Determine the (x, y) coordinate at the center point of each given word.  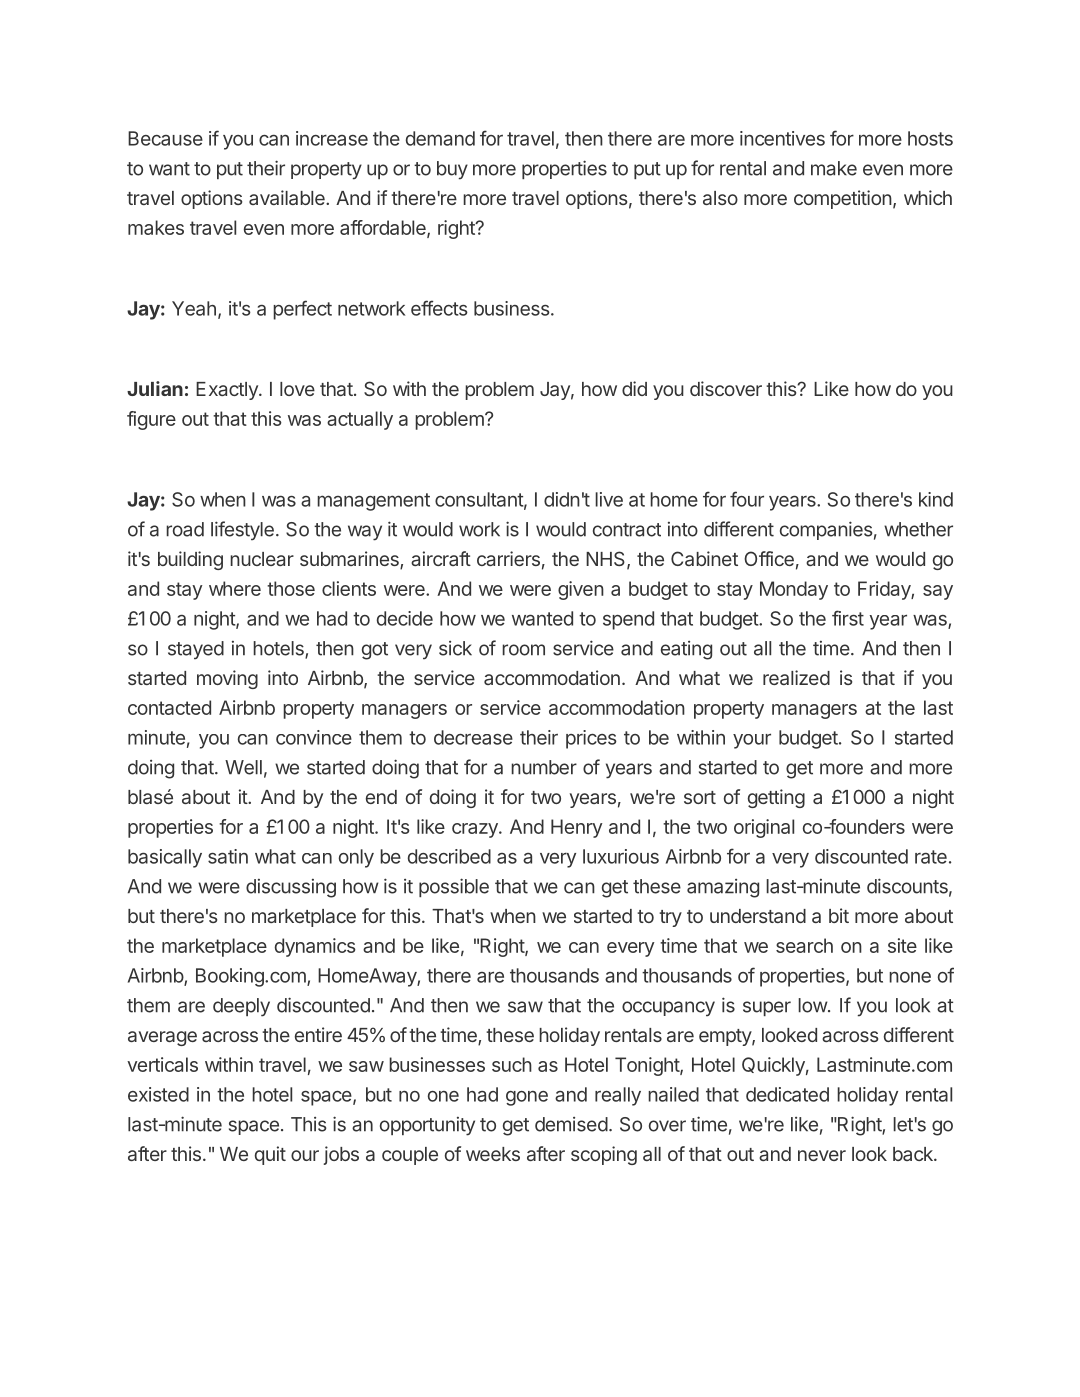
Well (243, 767)
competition (843, 199)
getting (776, 798)
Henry (576, 828)
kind (936, 499)
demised (571, 1124)
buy (452, 170)
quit (270, 1155)
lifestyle (242, 531)
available (288, 197)
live (609, 499)
